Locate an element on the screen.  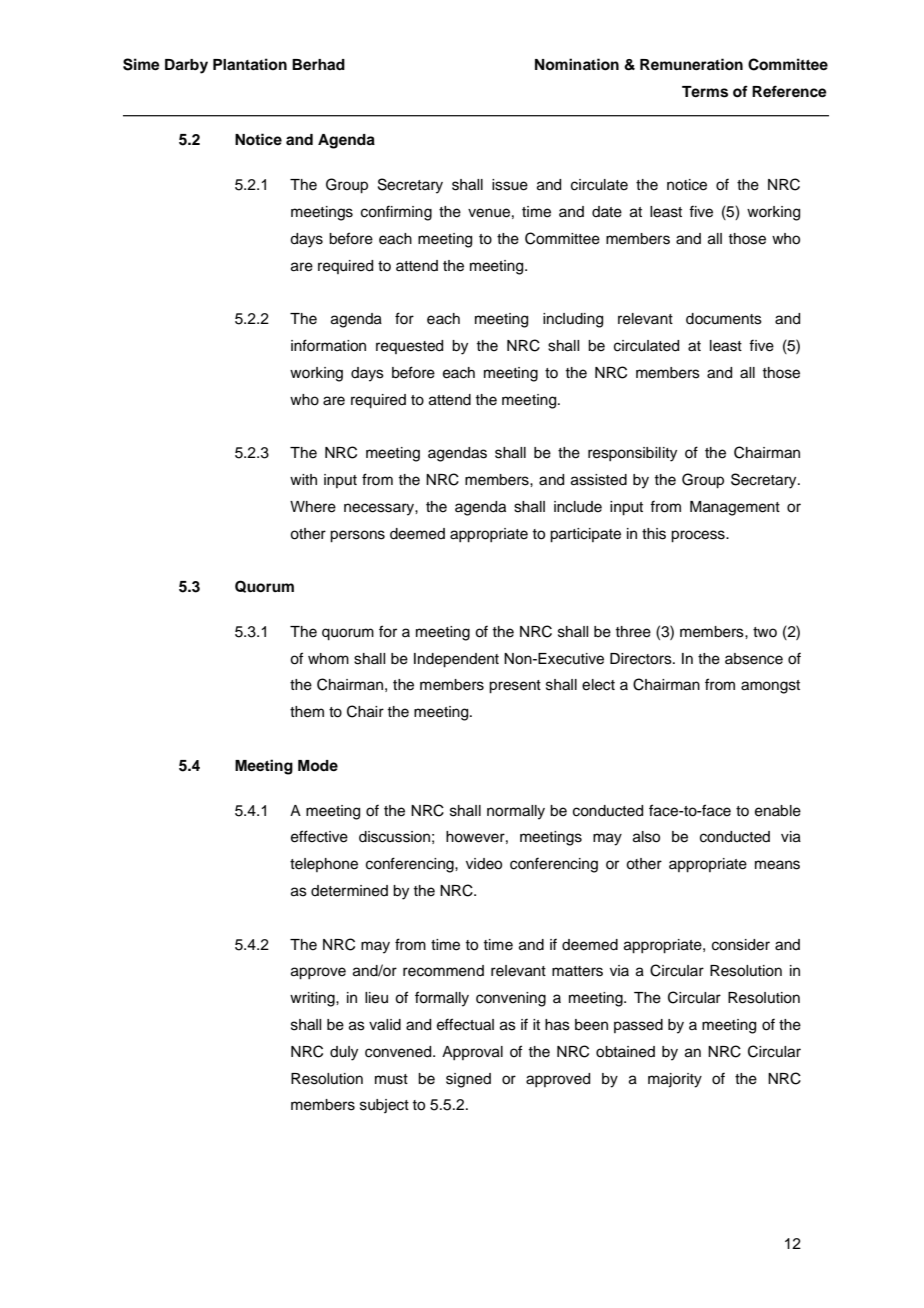
duly is located at coordinates (344, 1053).
